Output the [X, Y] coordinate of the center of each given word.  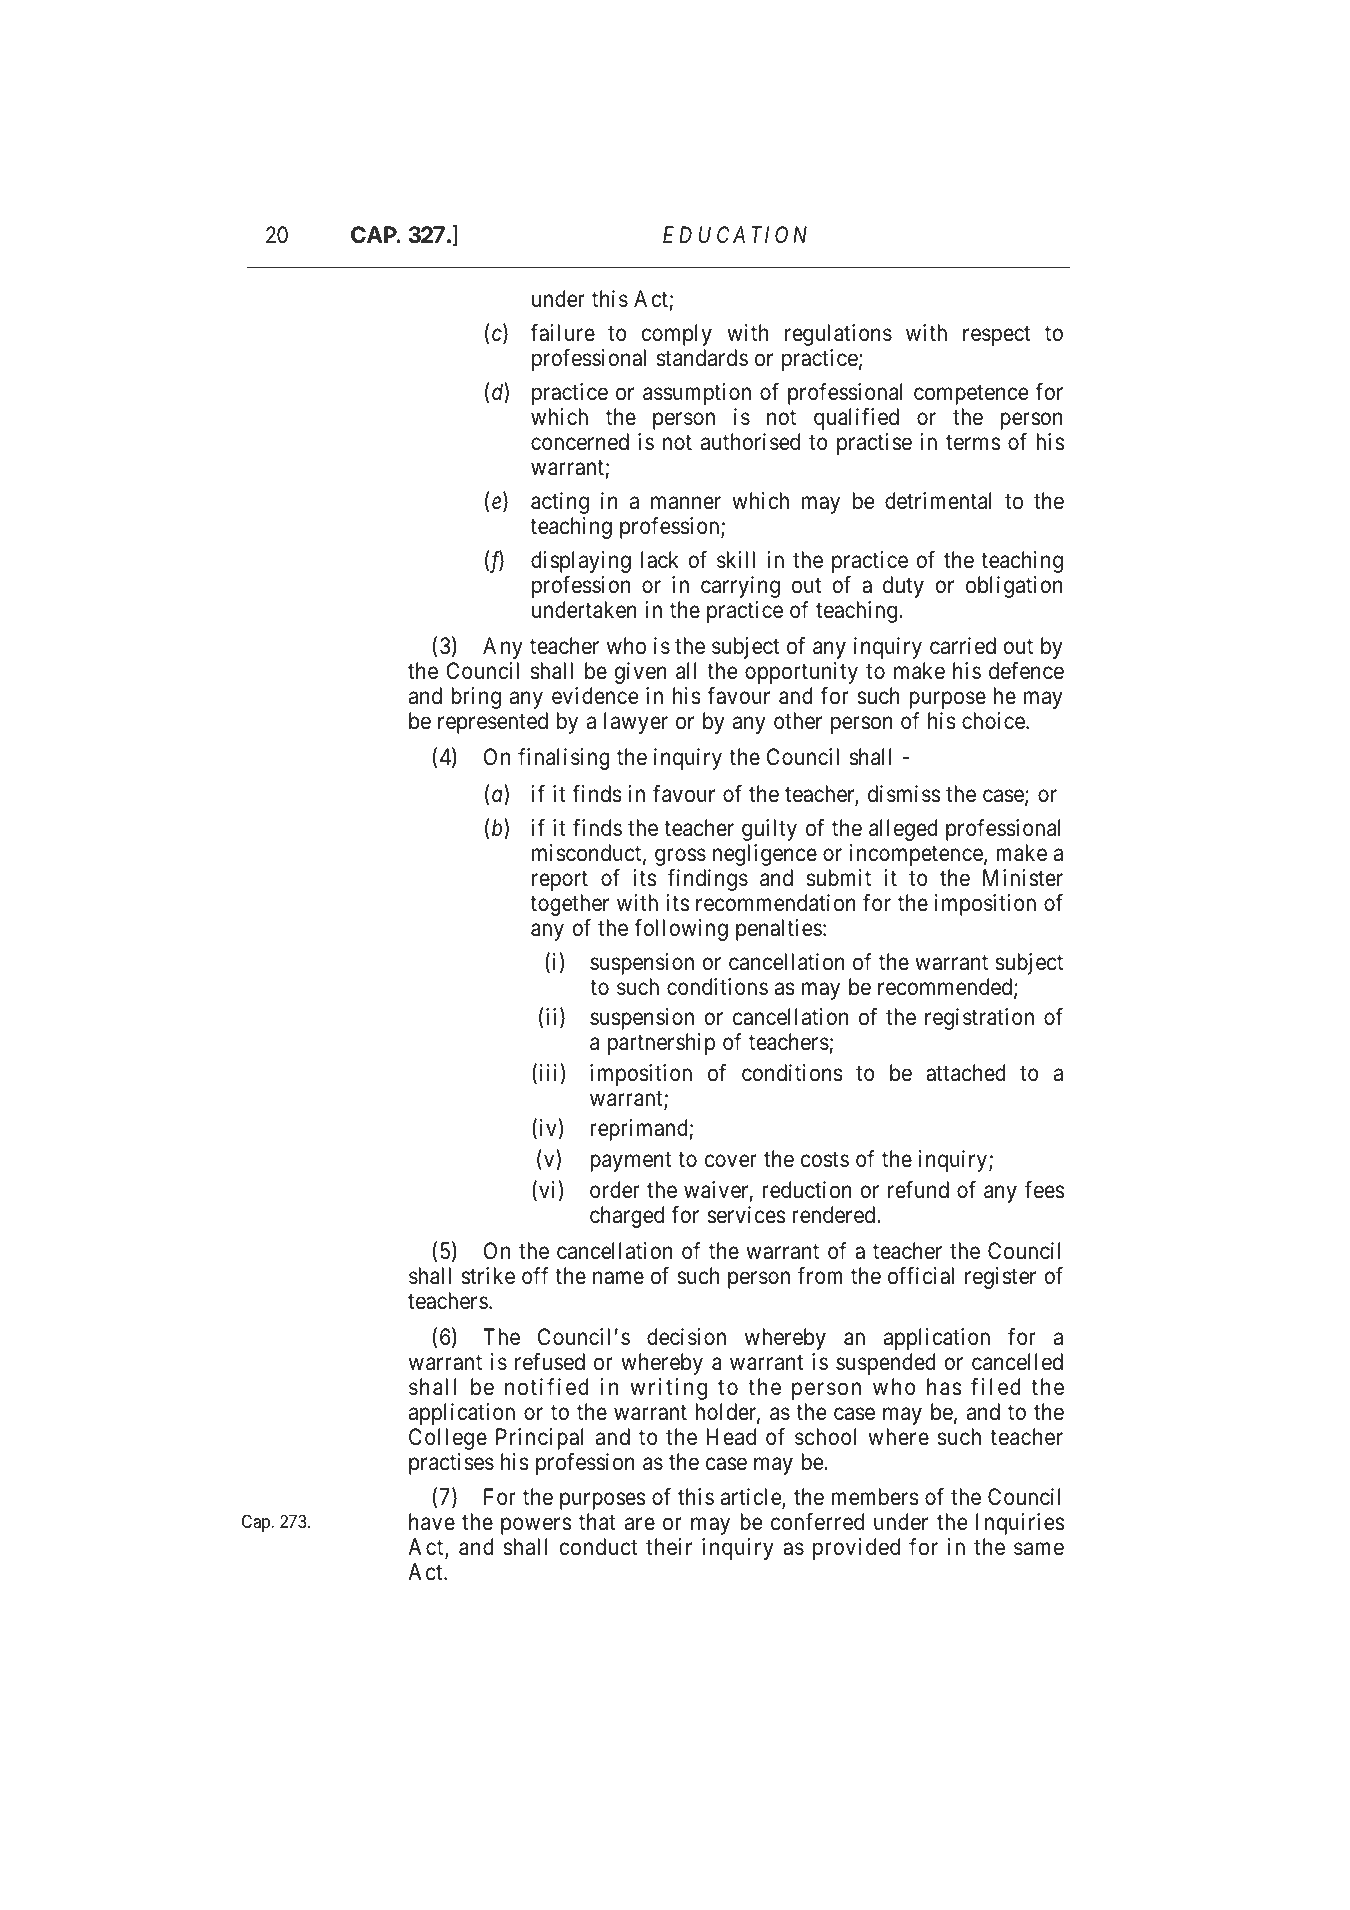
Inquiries [1020, 1524]
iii [548, 1072]
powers [536, 1526]
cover [731, 1161]
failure [562, 333]
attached [966, 1073]
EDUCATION [735, 235]
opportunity [801, 673]
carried [963, 646]
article [752, 1498]
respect [996, 336]
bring [476, 698]
